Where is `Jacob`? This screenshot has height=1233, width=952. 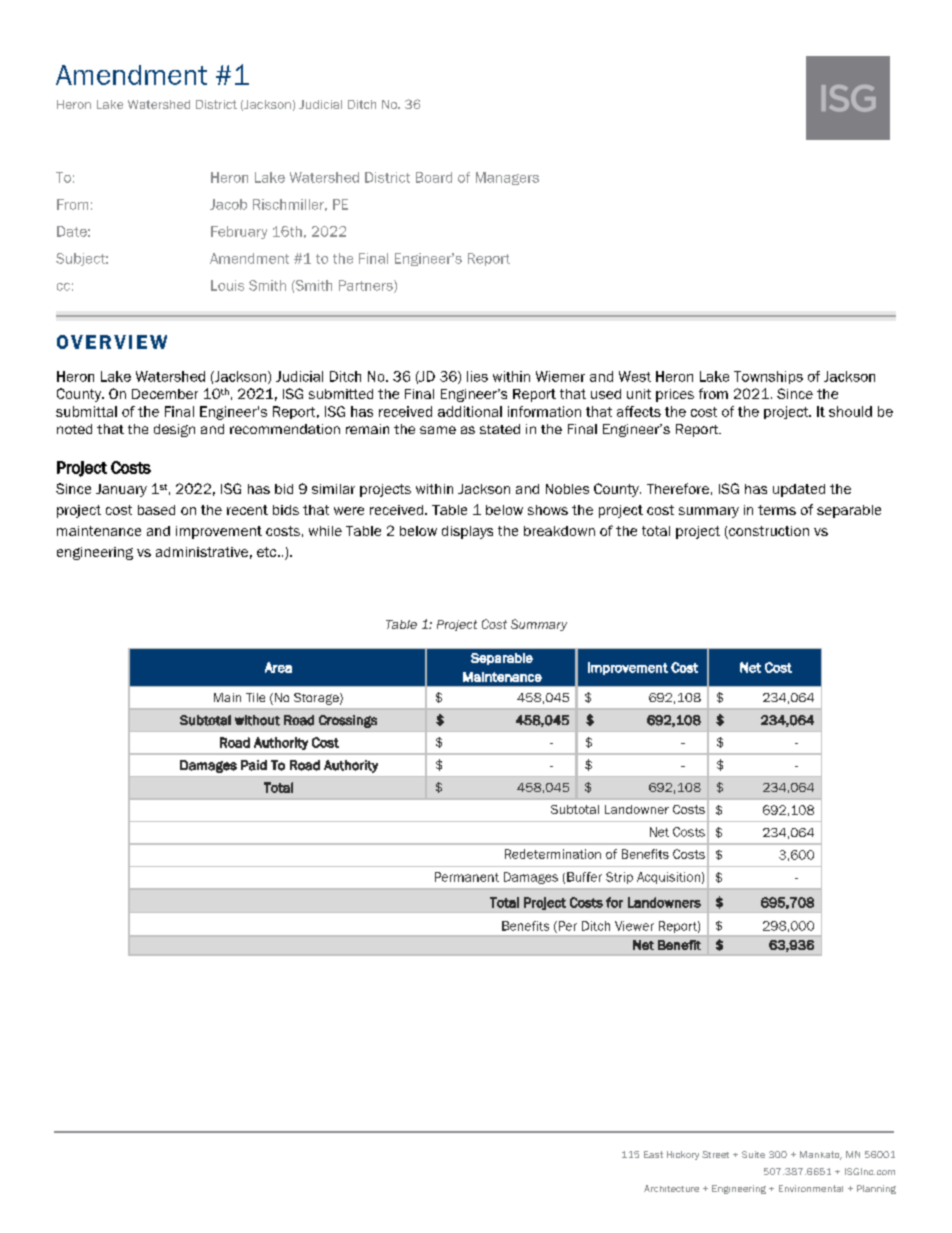
Jacob is located at coordinates (228, 204).
